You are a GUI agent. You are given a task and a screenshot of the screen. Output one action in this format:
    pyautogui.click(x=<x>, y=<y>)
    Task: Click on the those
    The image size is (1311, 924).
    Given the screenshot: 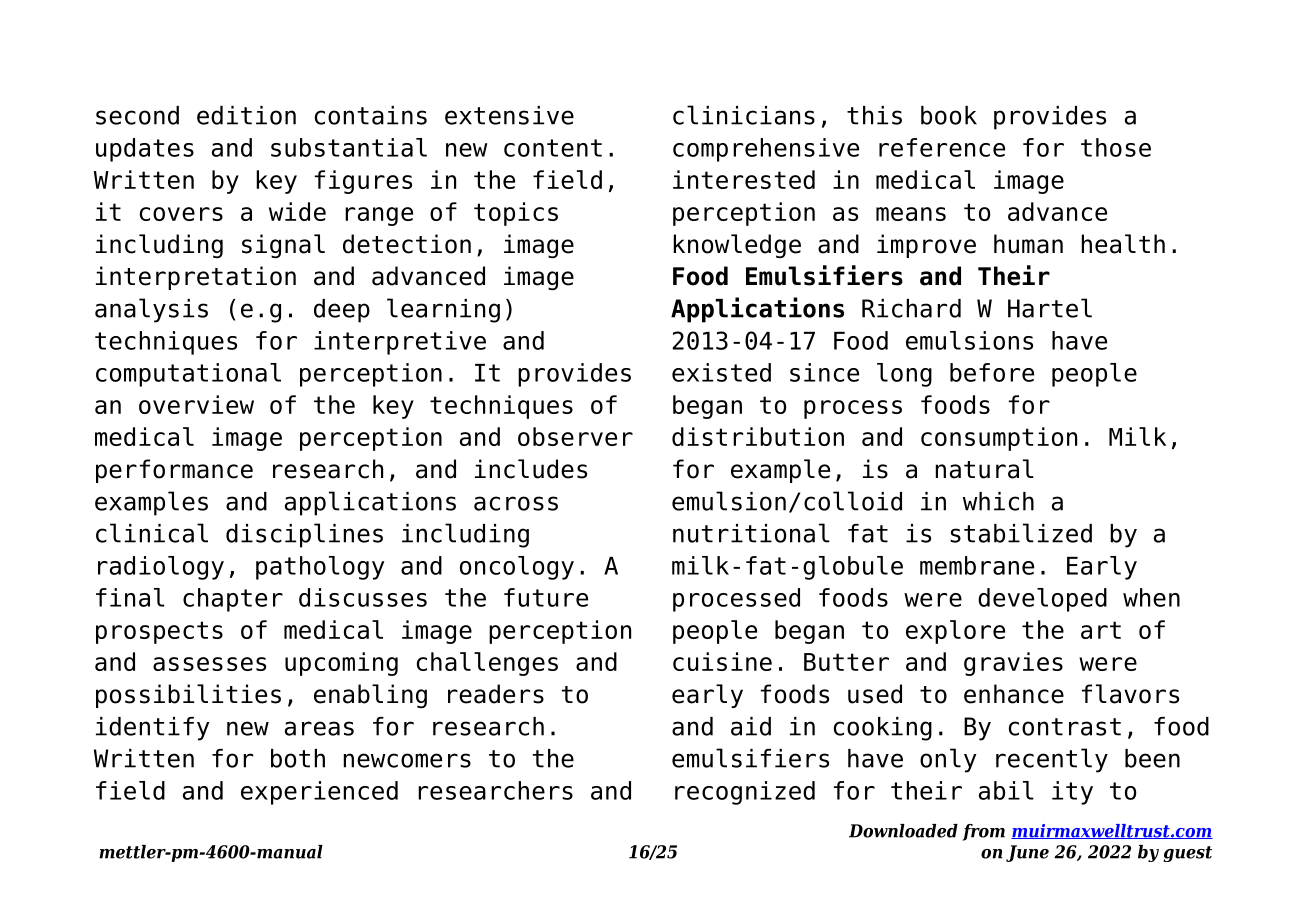 What is the action you would take?
    pyautogui.click(x=1116, y=147)
